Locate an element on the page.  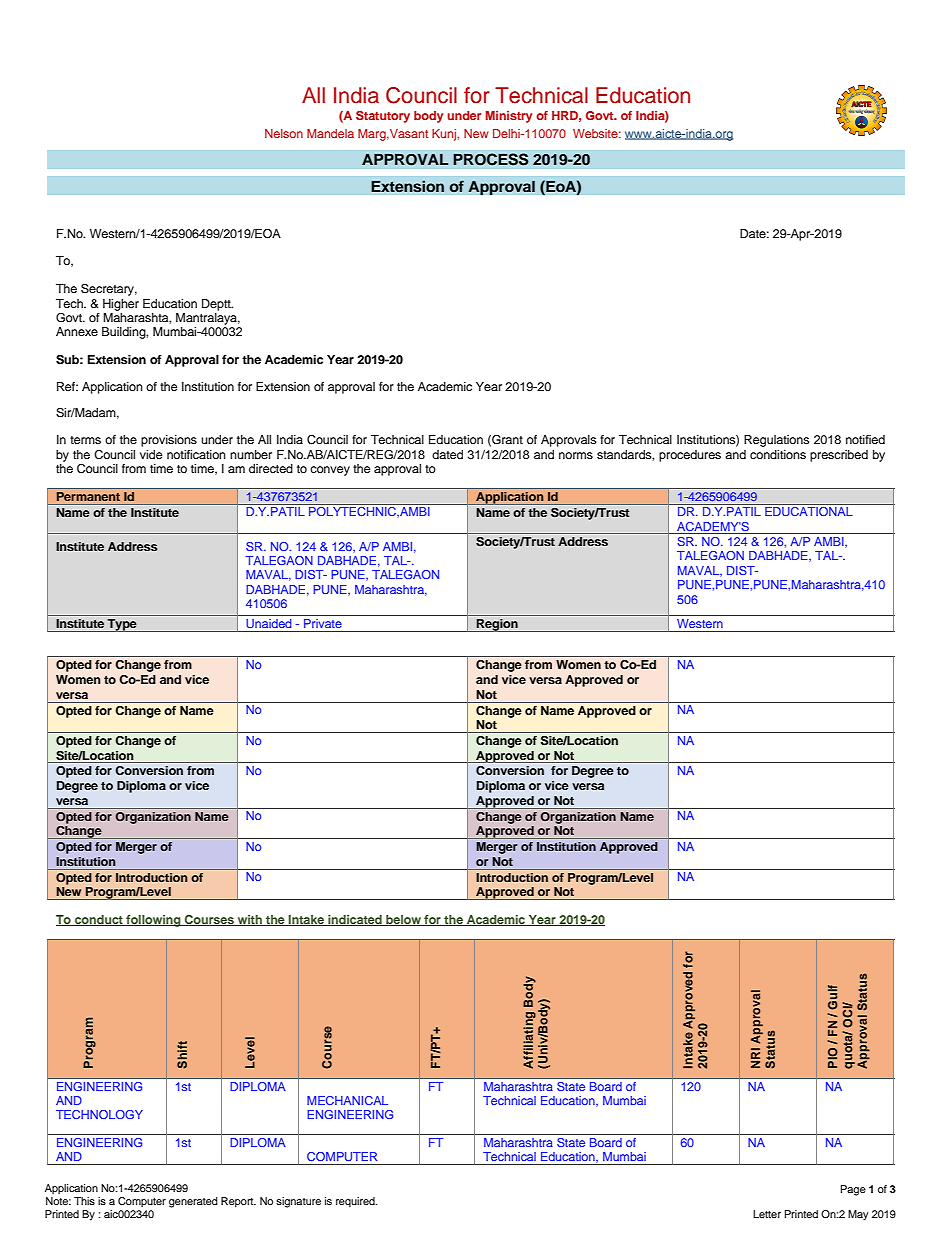
Nelson is located at coordinates (284, 133).
